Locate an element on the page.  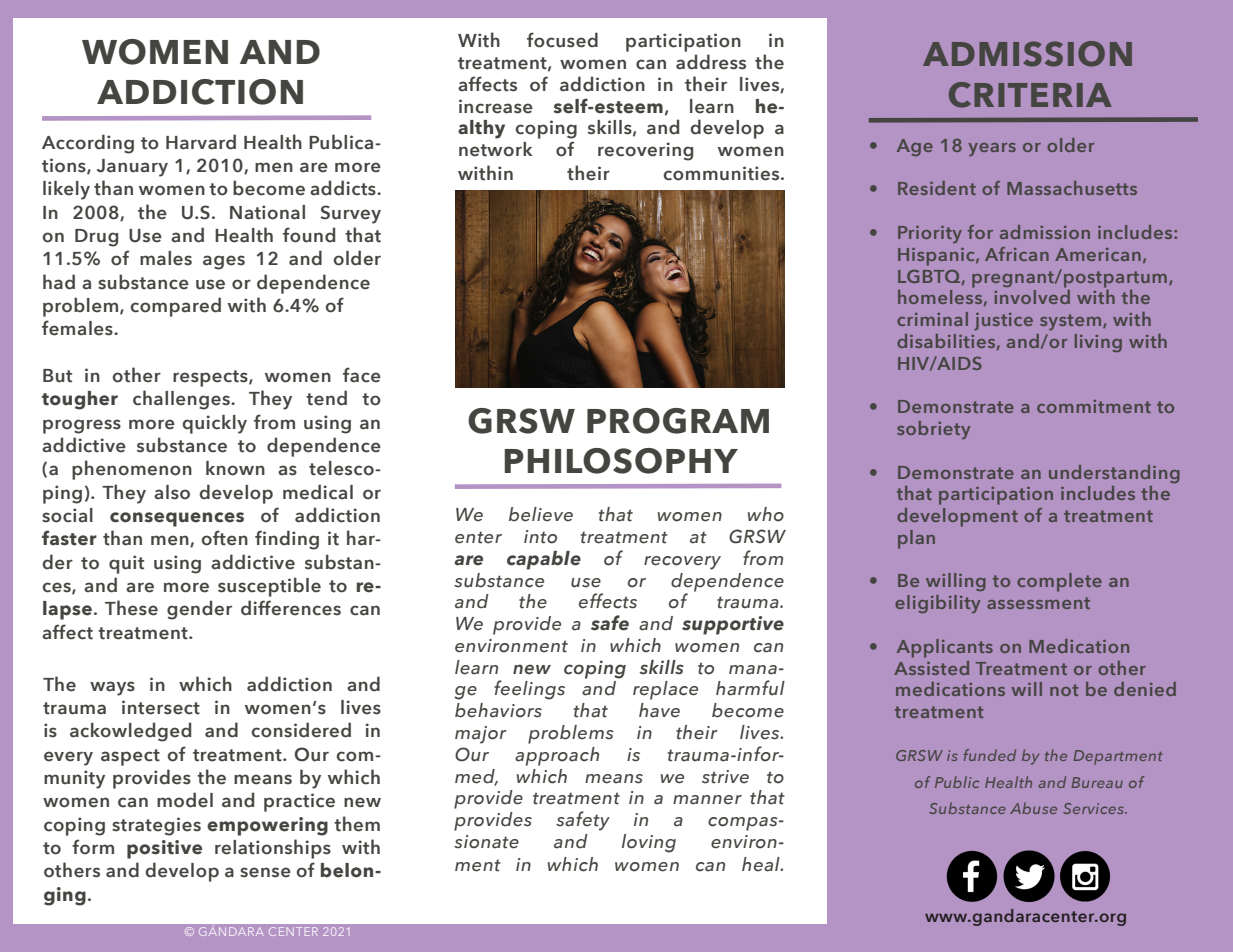
Abuse is located at coordinates (1033, 808).
